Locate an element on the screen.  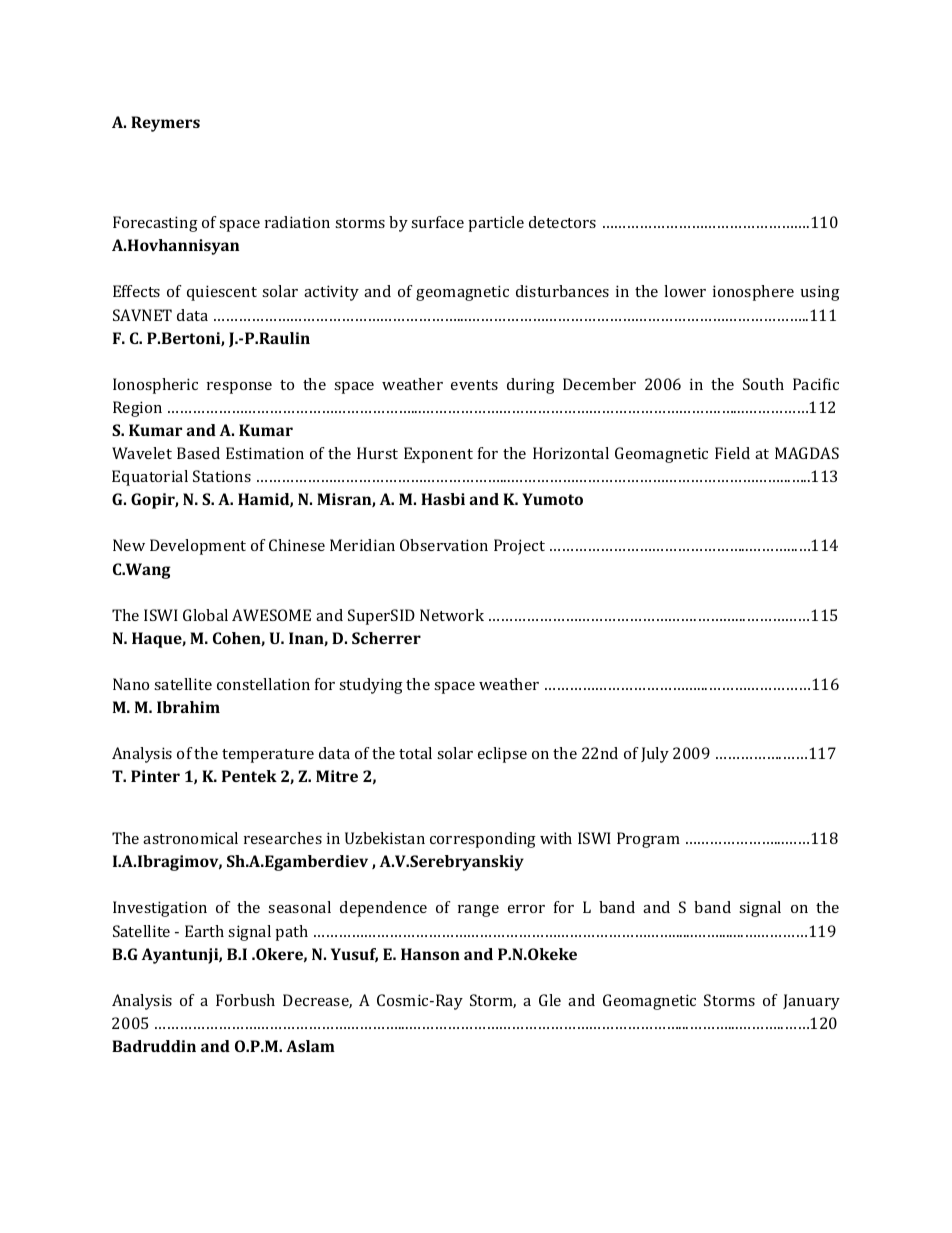
January is located at coordinates (811, 1002).
